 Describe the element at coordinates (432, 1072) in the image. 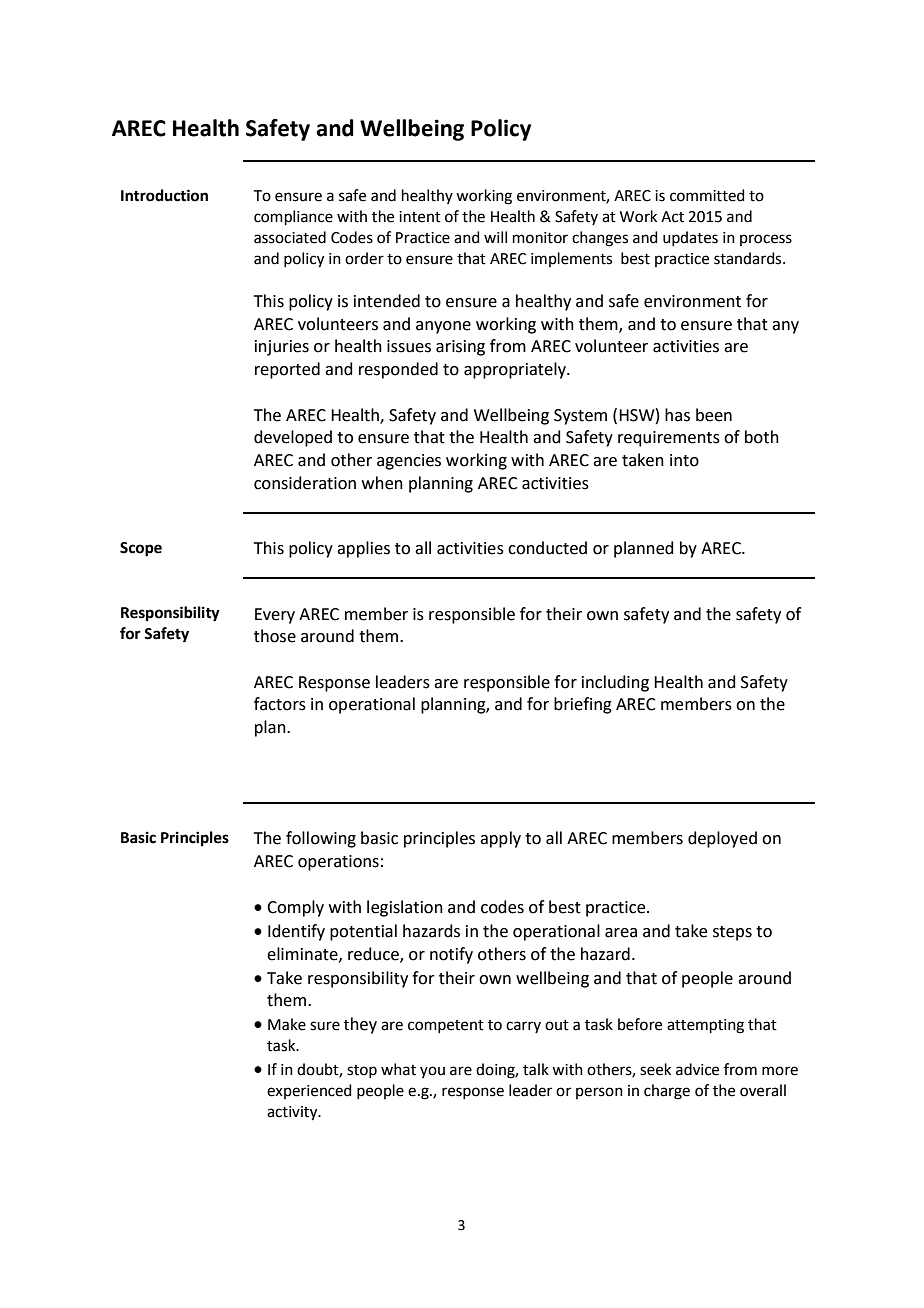

I see `you` at that location.
